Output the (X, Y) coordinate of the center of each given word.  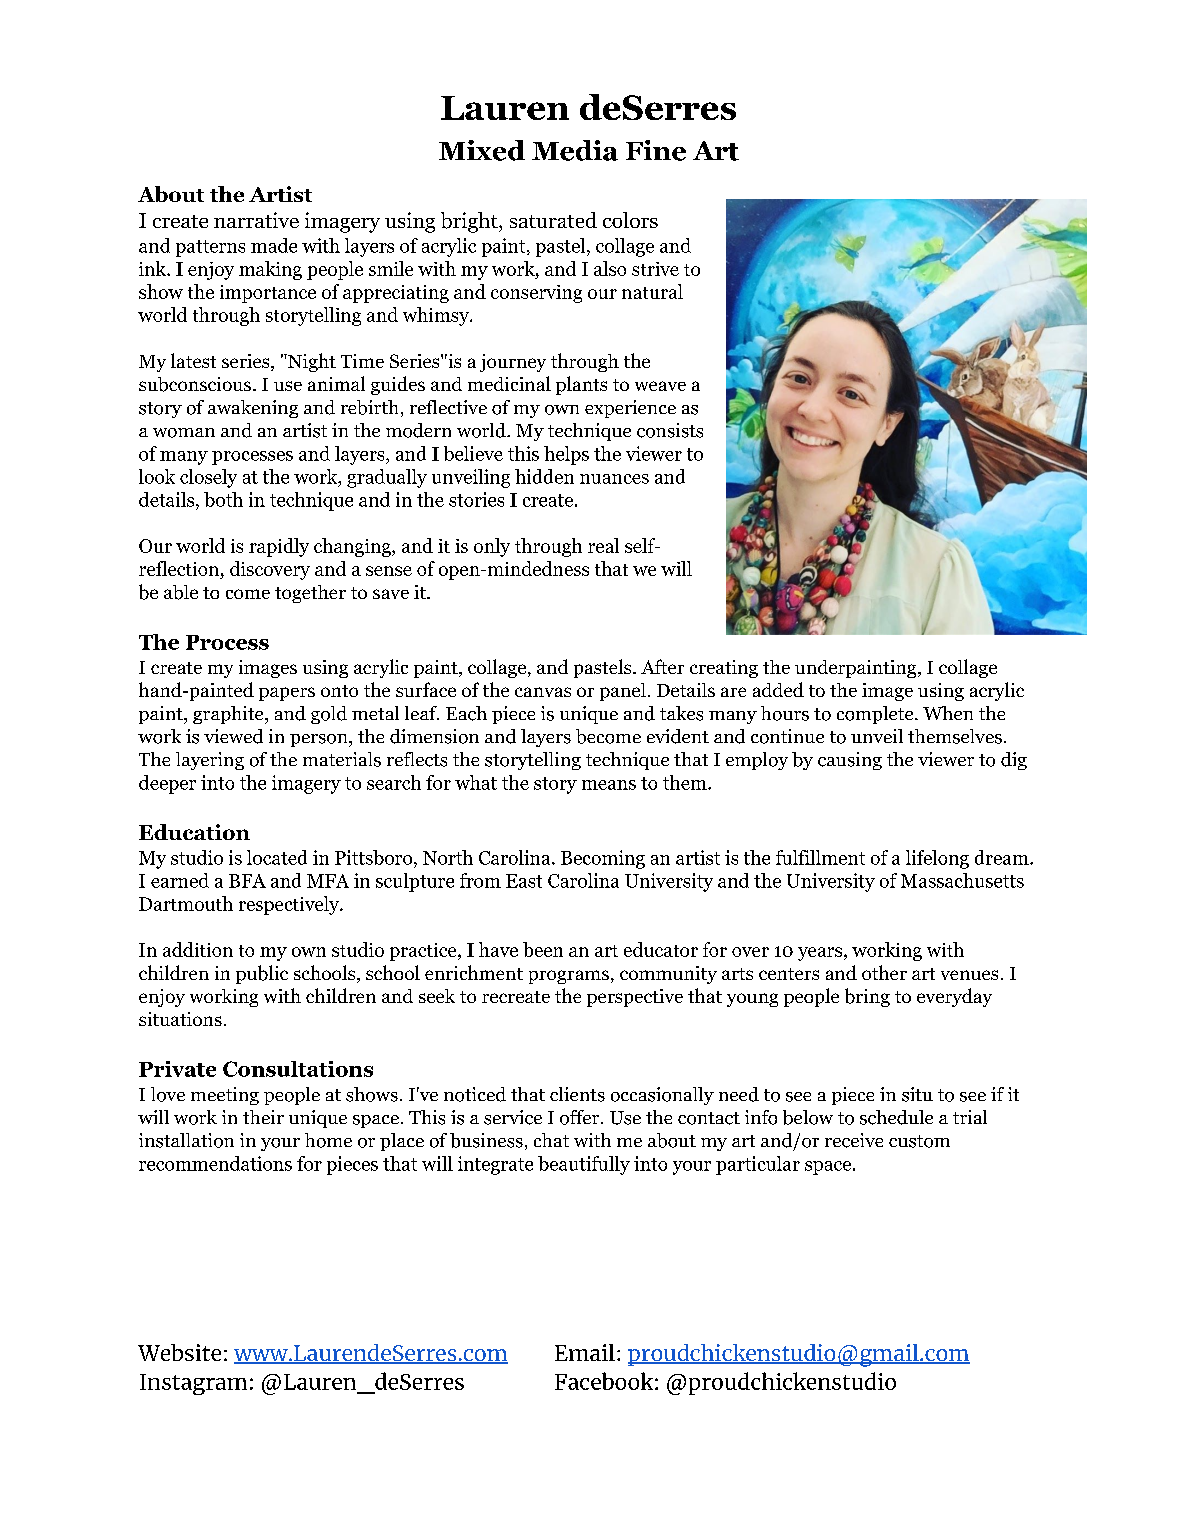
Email (585, 1352)
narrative (256, 220)
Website (179, 1352)
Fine (656, 150)
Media (575, 150)
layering (210, 761)
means (609, 785)
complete (876, 715)
